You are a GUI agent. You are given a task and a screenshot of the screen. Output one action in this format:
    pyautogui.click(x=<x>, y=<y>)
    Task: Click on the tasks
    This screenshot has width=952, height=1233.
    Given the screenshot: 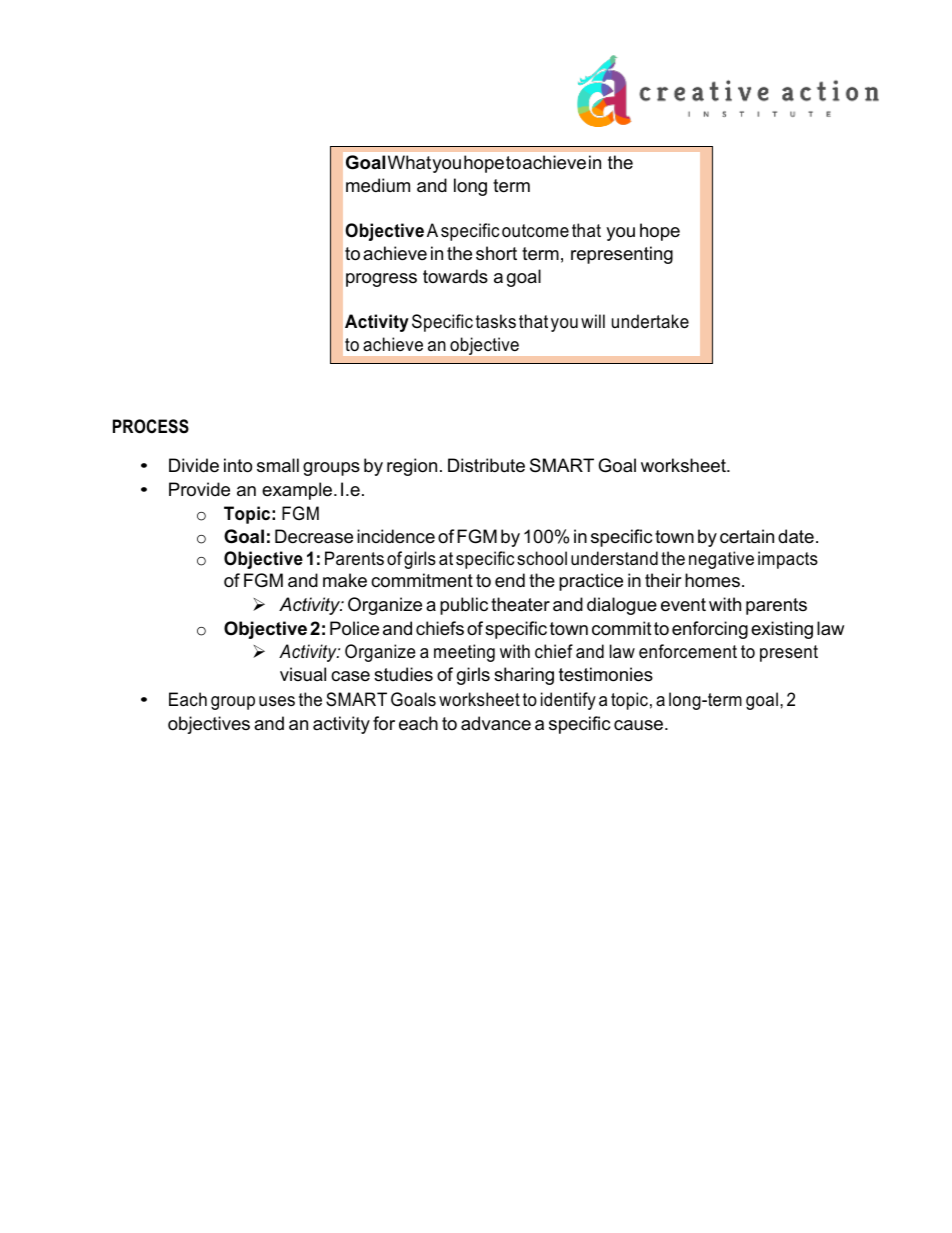 What is the action you would take?
    pyautogui.click(x=496, y=321)
